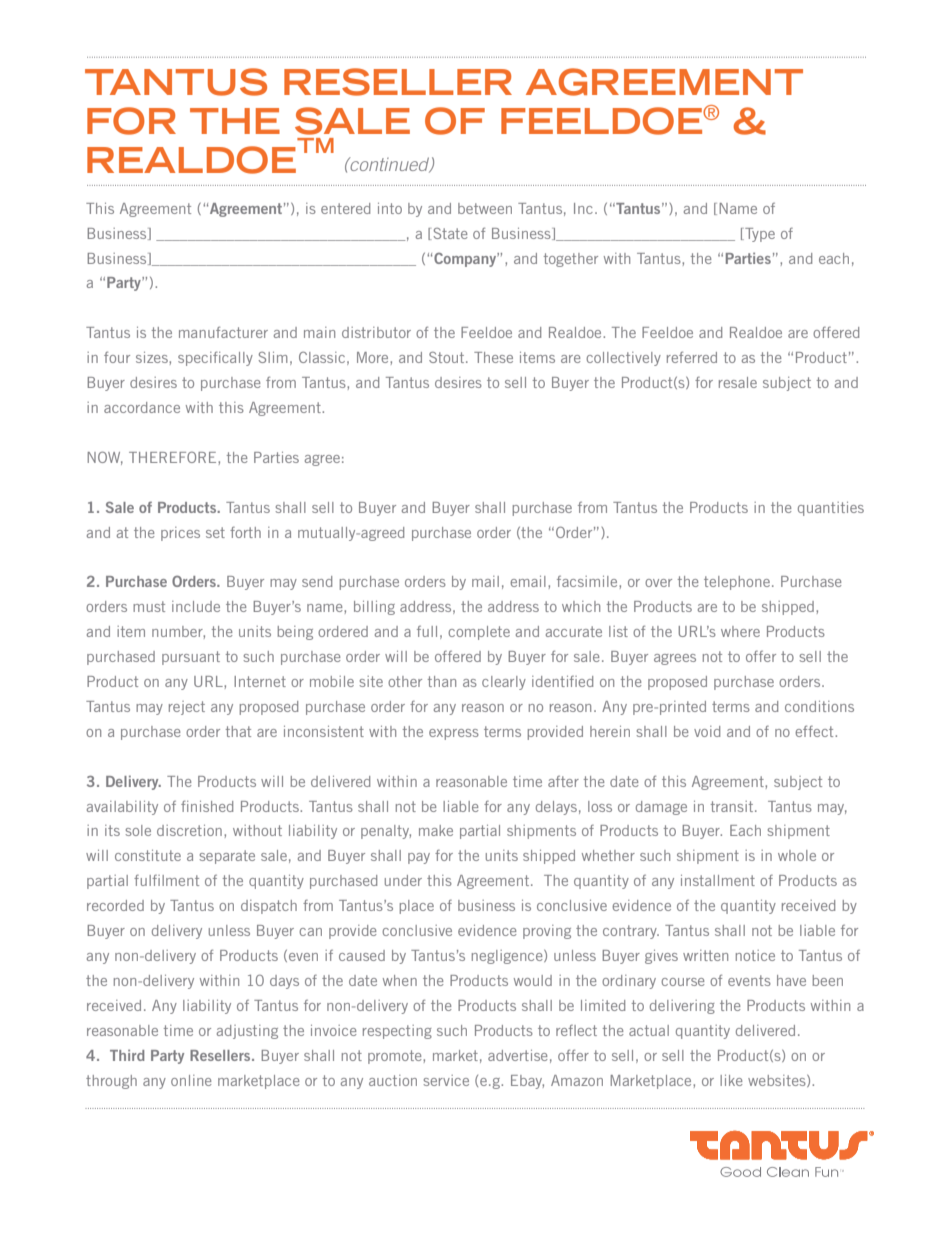  Describe the element at coordinates (174, 457) in the screenshot. I see `THEREFORE` at that location.
